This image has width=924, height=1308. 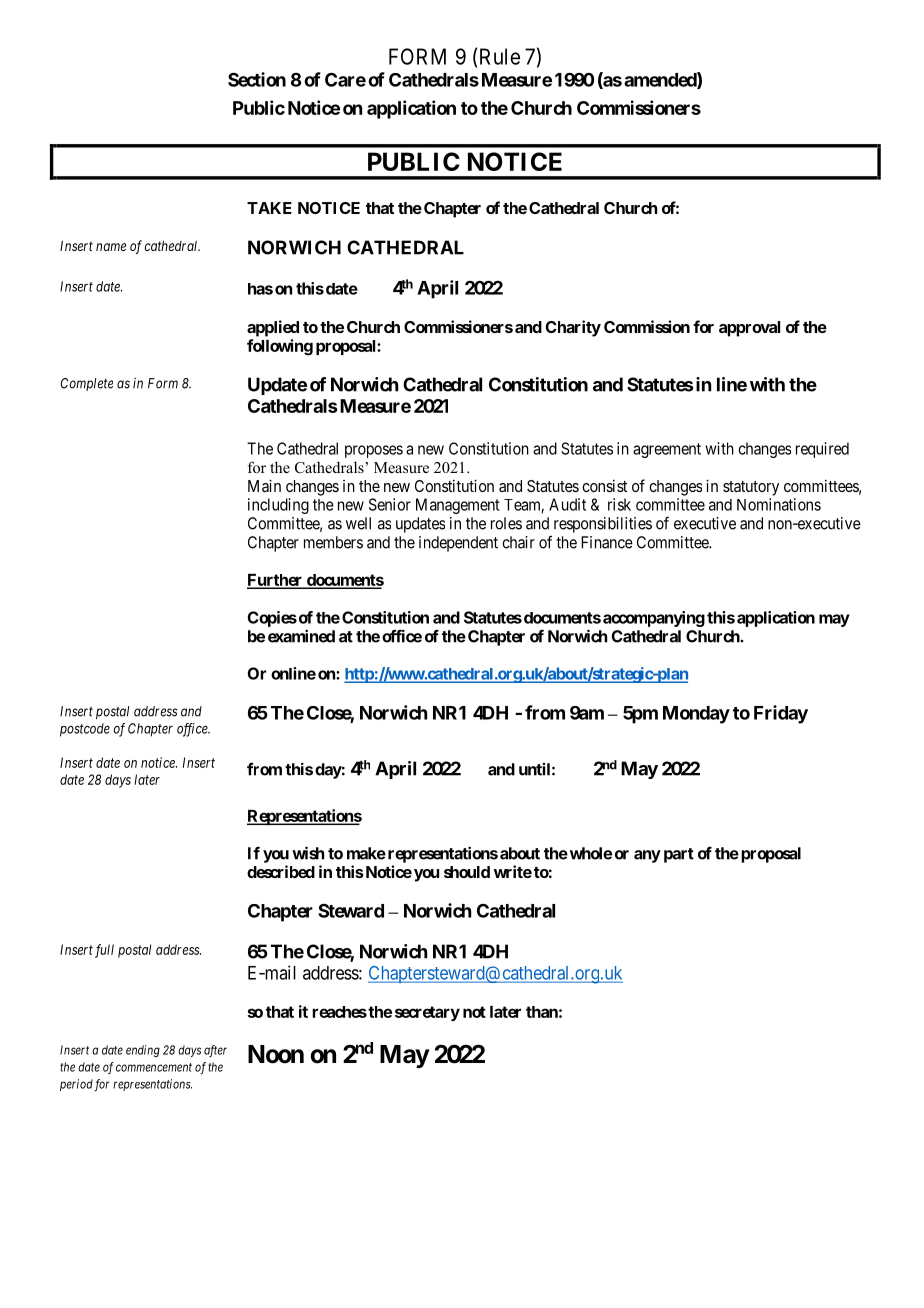 I want to click on independent, so click(x=458, y=544).
